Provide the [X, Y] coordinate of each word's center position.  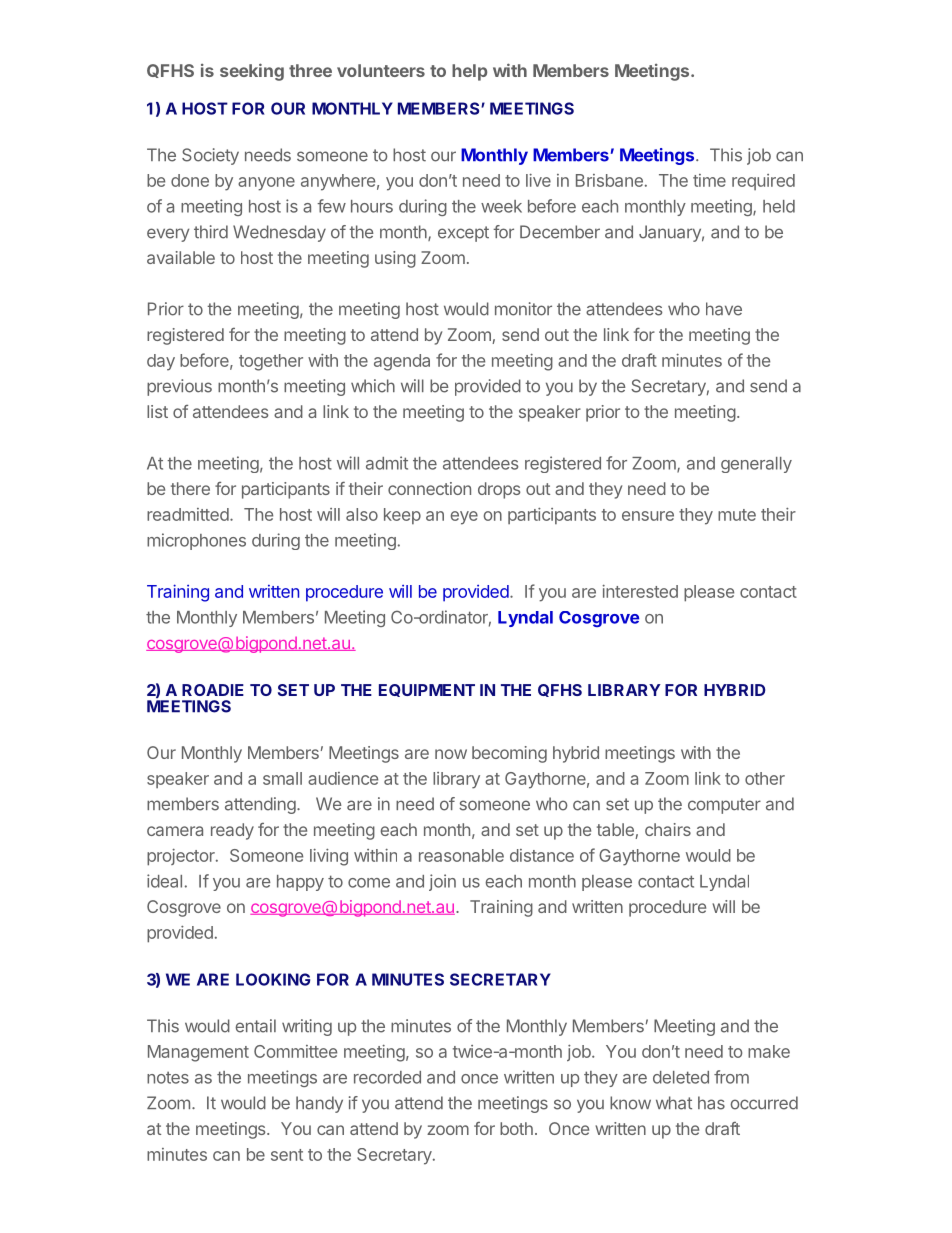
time [709, 180]
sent [287, 1155]
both [516, 1128]
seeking [252, 72]
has [711, 1103]
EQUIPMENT [427, 690]
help [469, 72]
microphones [196, 541]
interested [640, 591]
